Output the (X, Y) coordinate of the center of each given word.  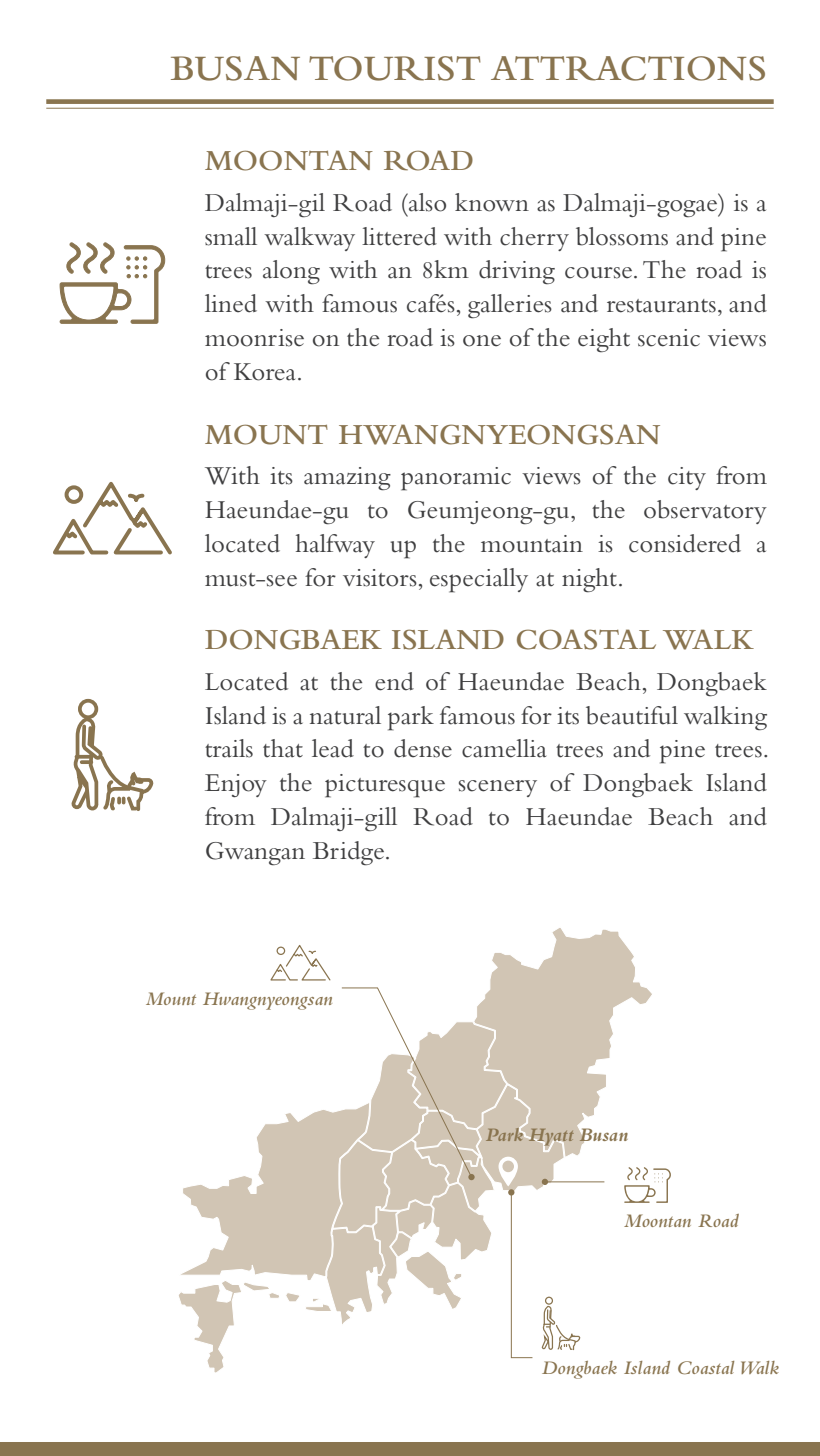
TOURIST (395, 68)
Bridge (348, 853)
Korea (264, 372)
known (492, 202)
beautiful (632, 715)
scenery (498, 788)
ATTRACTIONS (628, 68)
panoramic (456, 479)
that (283, 748)
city (687, 478)
